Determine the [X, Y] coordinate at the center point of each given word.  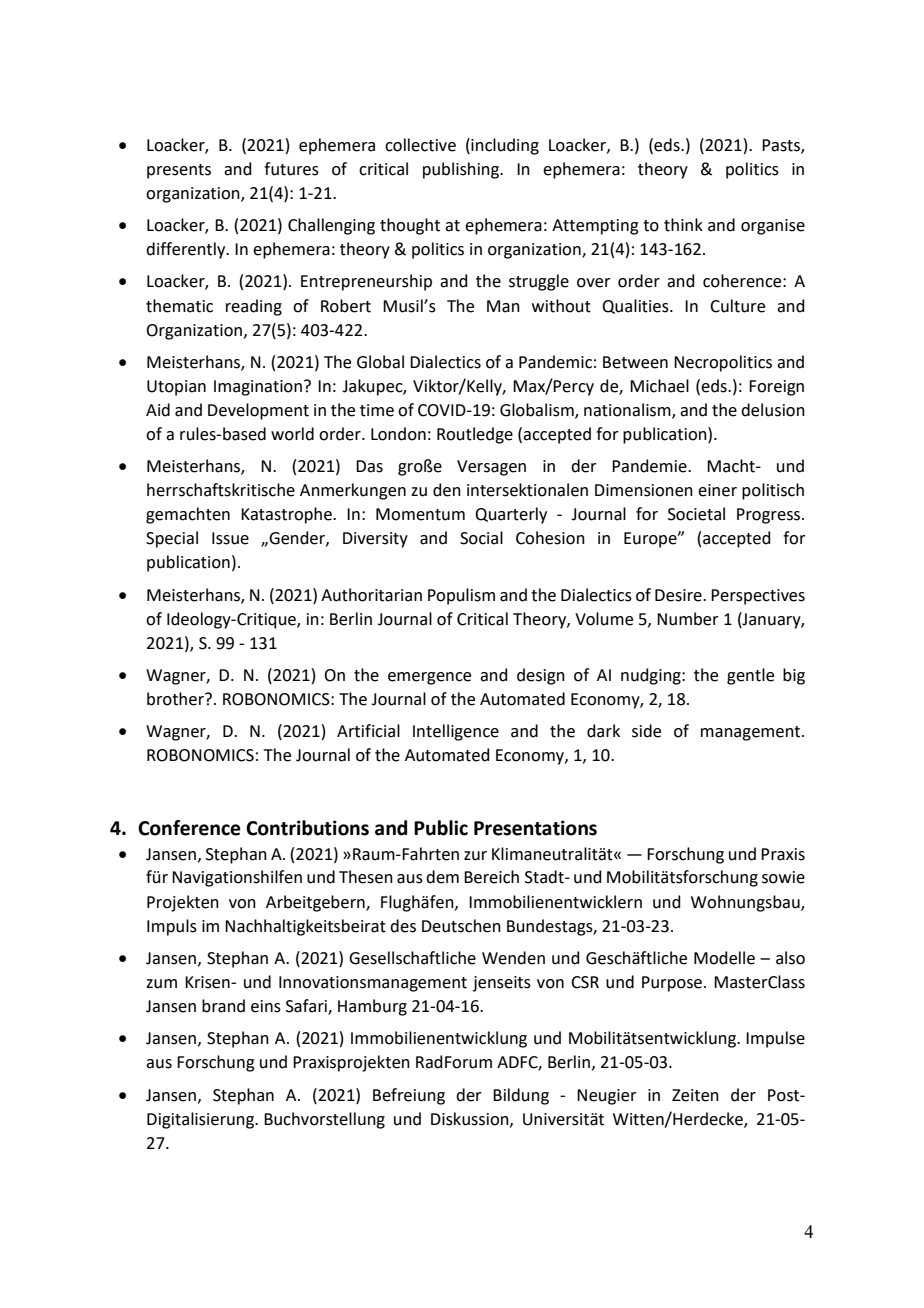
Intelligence [456, 732]
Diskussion [471, 1119]
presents [179, 171]
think [683, 225]
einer [717, 490]
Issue [230, 538]
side [646, 731]
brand [223, 1006]
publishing [462, 170]
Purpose [672, 984]
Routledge [475, 435]
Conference [189, 828]
